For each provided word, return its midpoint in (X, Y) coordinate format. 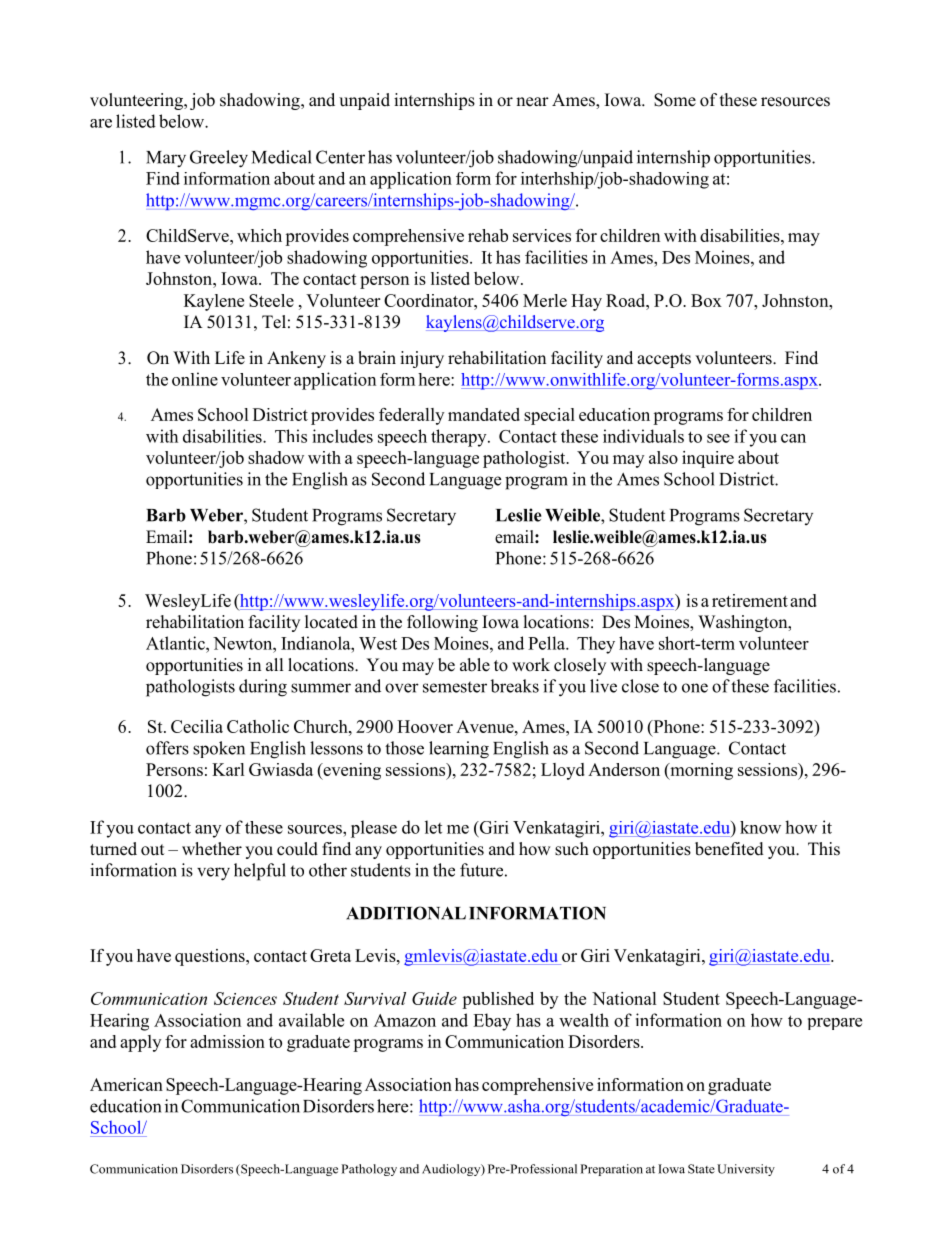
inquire (708, 459)
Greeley (219, 159)
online (195, 379)
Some (675, 100)
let (433, 827)
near (532, 102)
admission (227, 1041)
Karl (228, 769)
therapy (460, 438)
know (760, 827)
